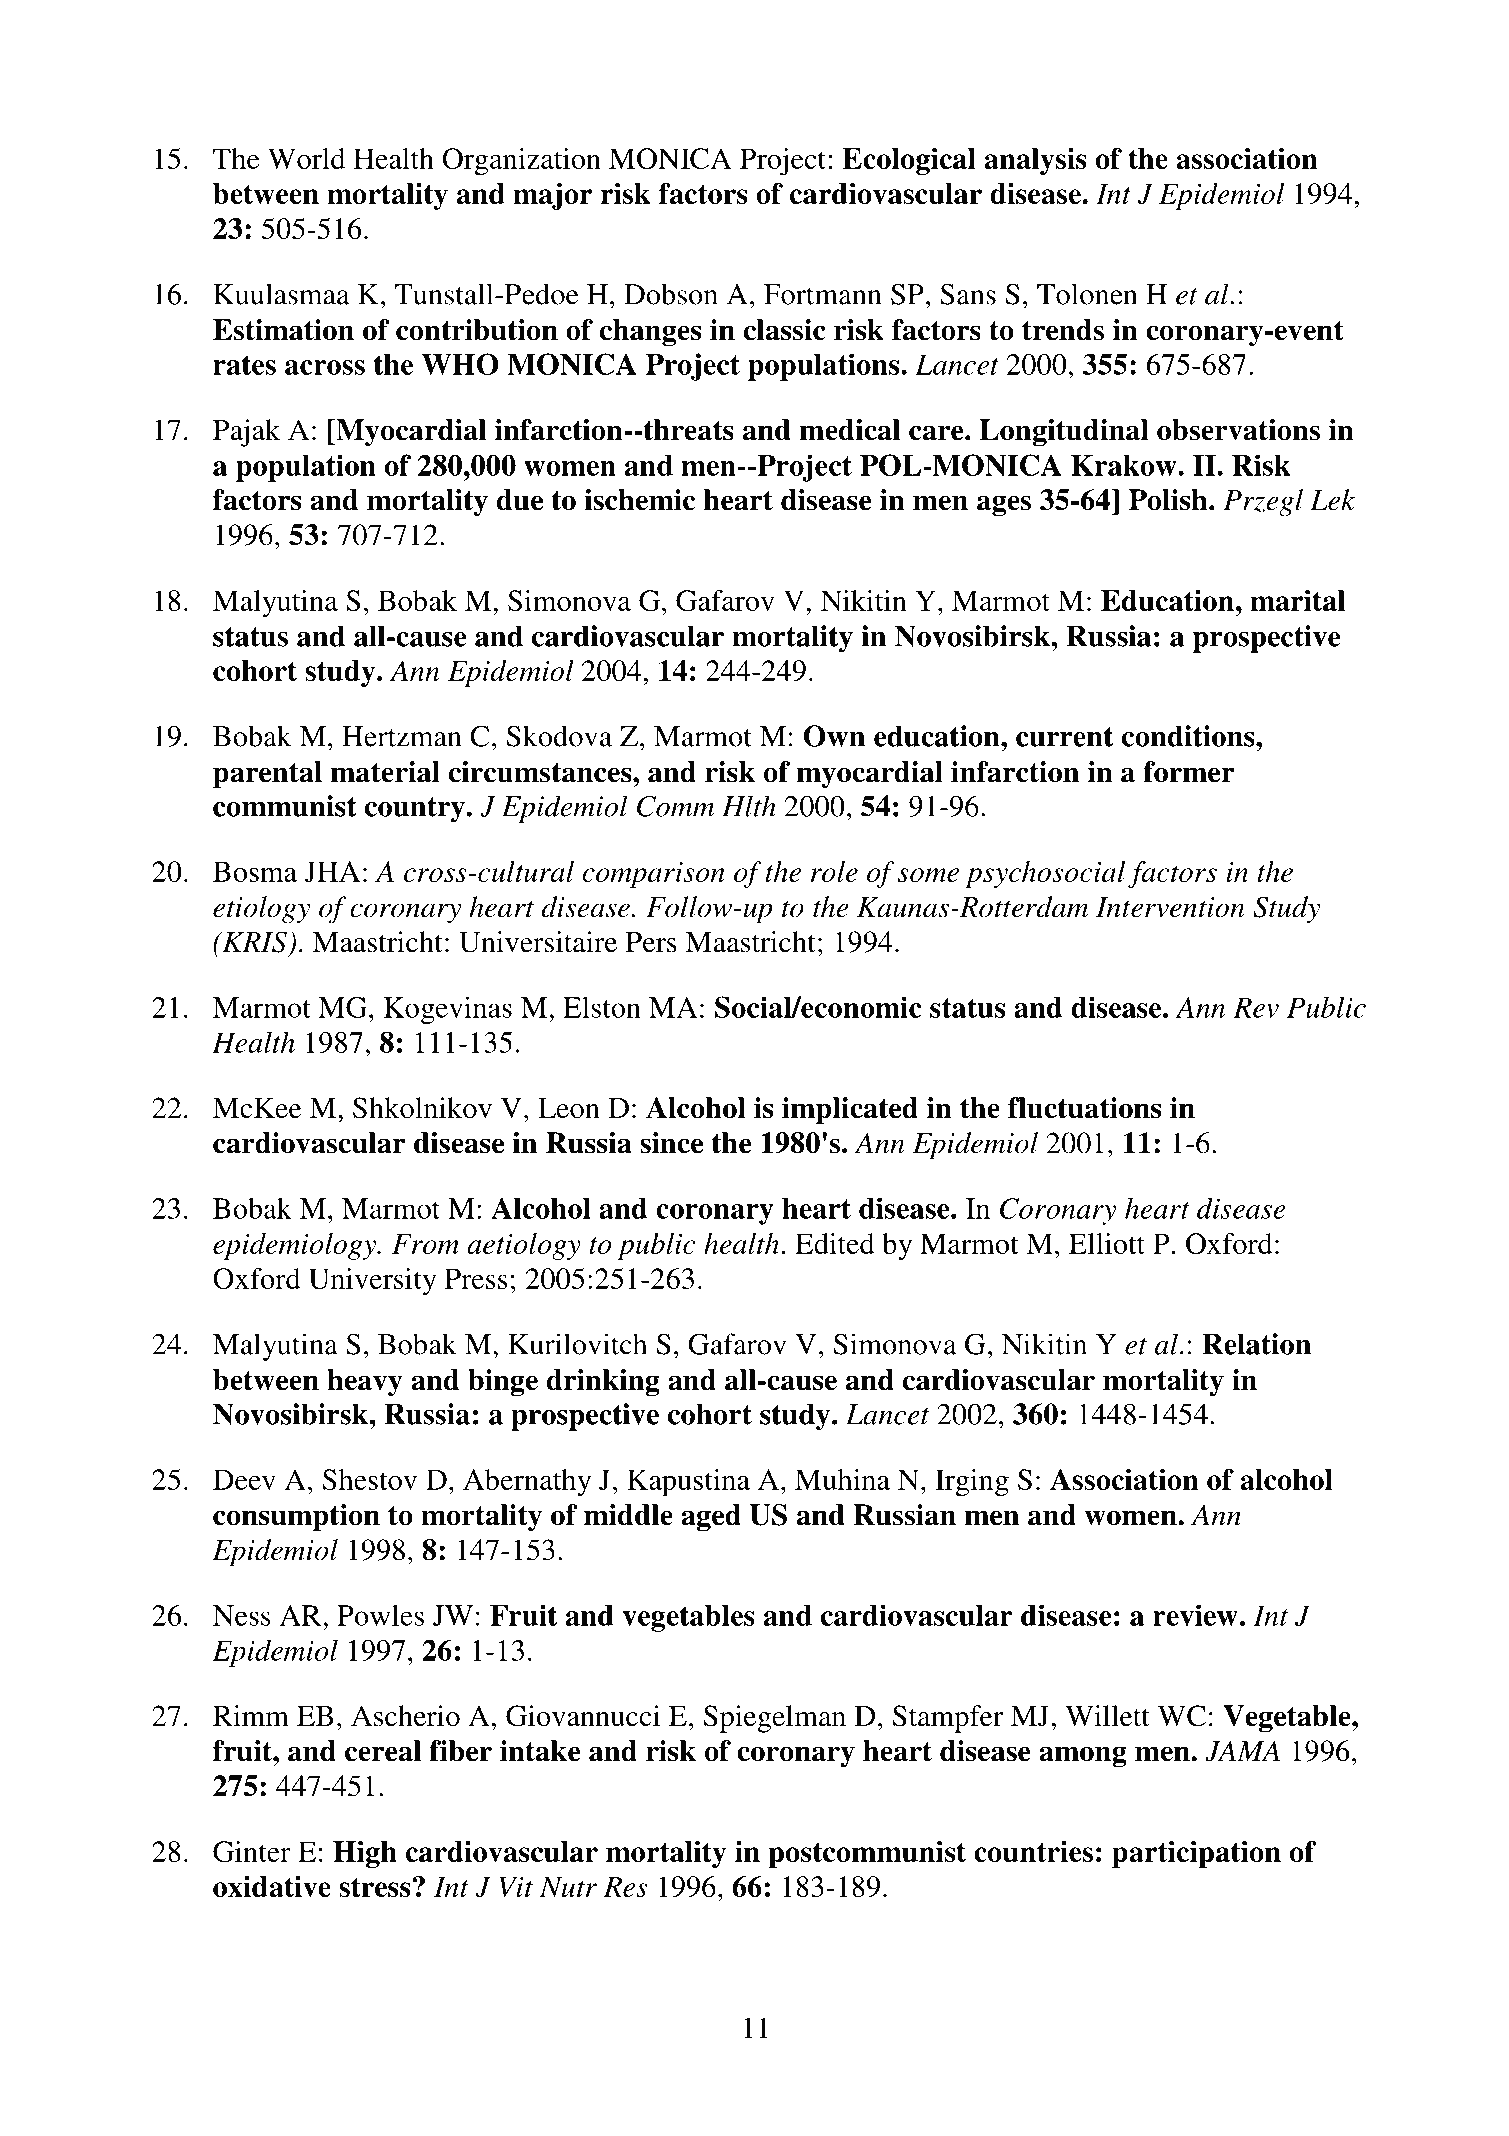 This screenshot has height=2136, width=1509. I want to click on KRIS, so click(253, 942).
